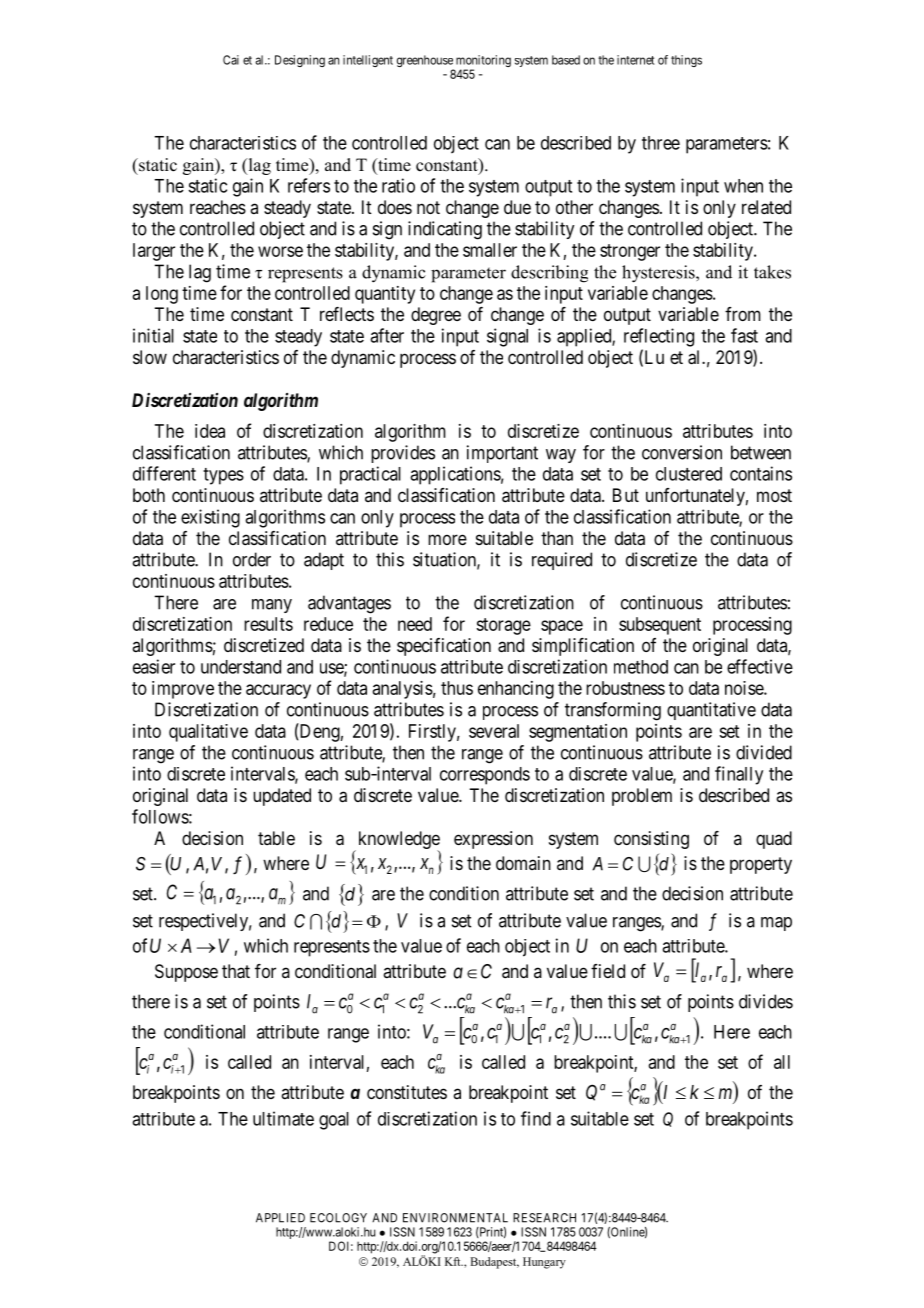 This screenshot has width=924, height=1308. Describe the element at coordinates (231, 60) in the screenshot. I see `Cai` at that location.
